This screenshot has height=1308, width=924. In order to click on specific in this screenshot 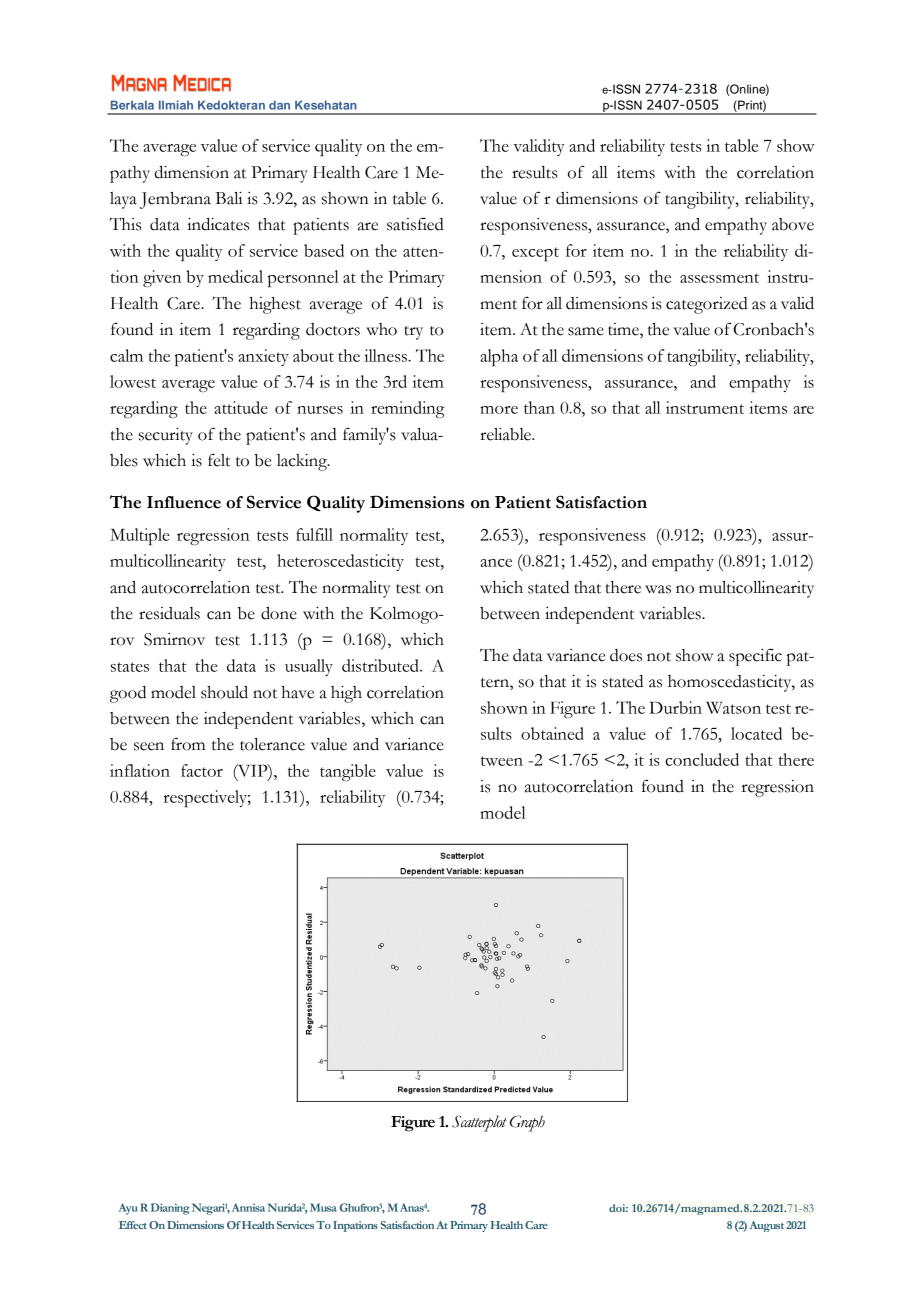, I will do `click(755, 657)`.
